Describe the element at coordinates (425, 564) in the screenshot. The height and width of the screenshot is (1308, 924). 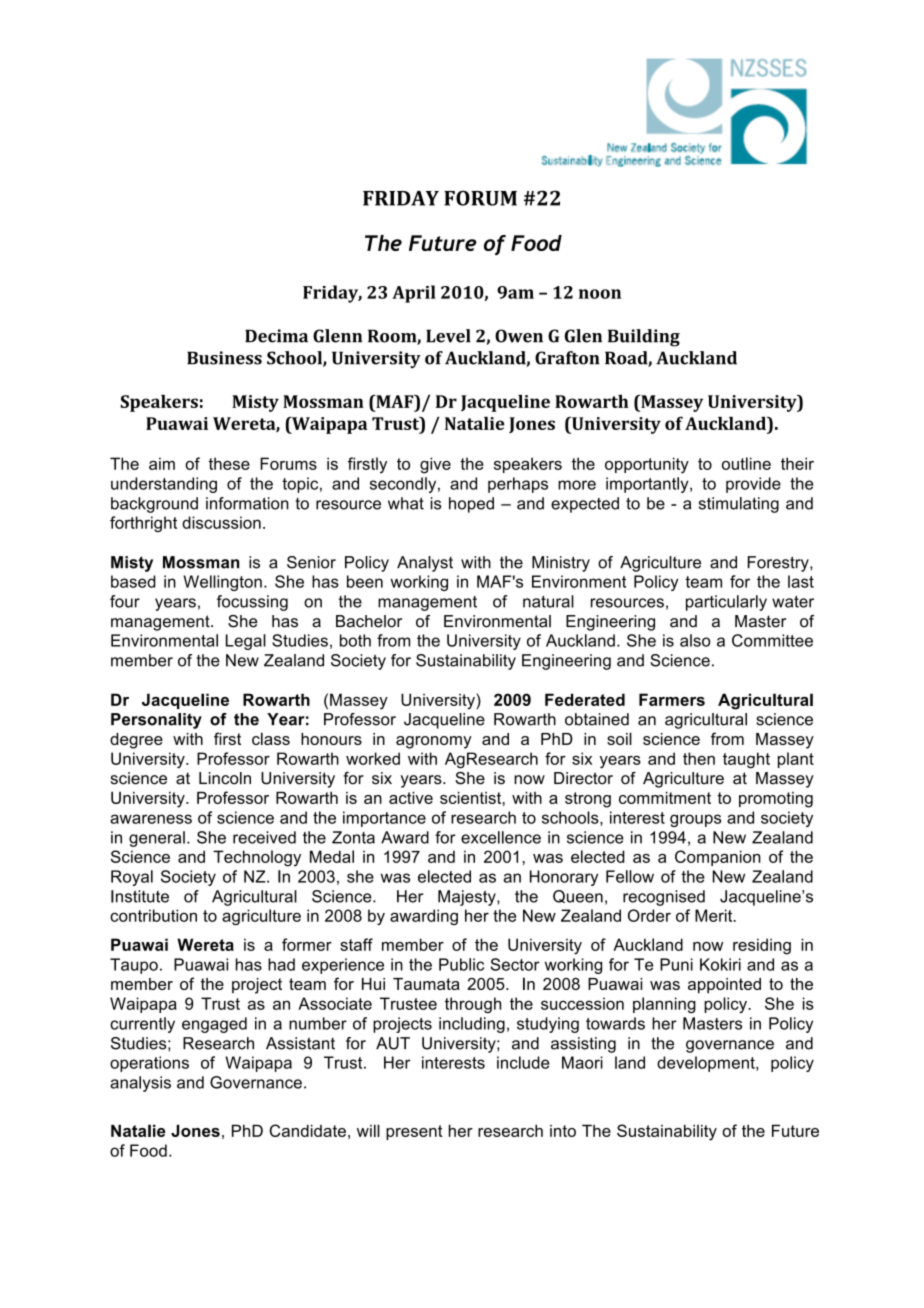
I see `Analyst` at that location.
